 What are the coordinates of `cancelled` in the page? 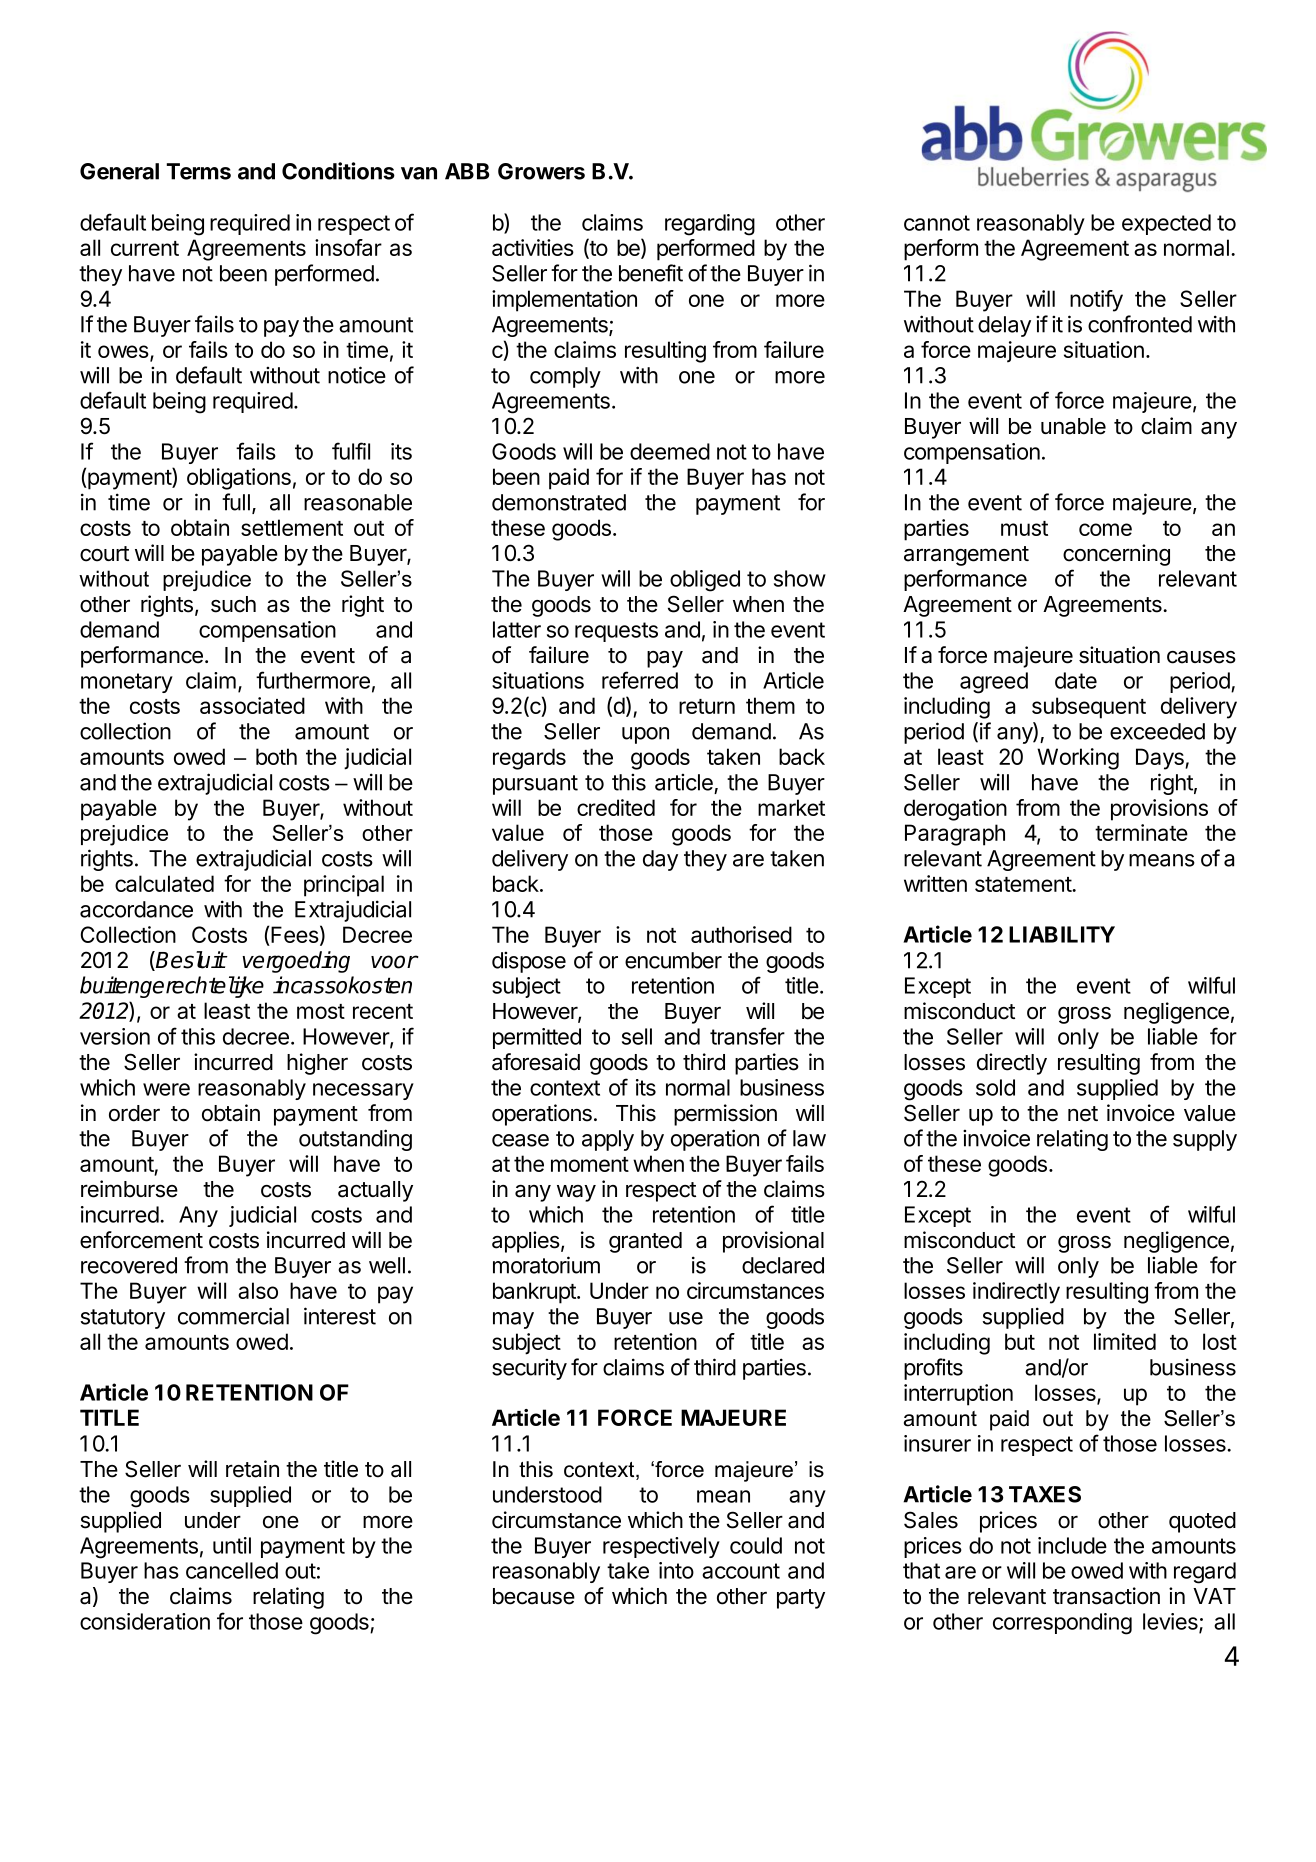 It's located at (232, 1570).
